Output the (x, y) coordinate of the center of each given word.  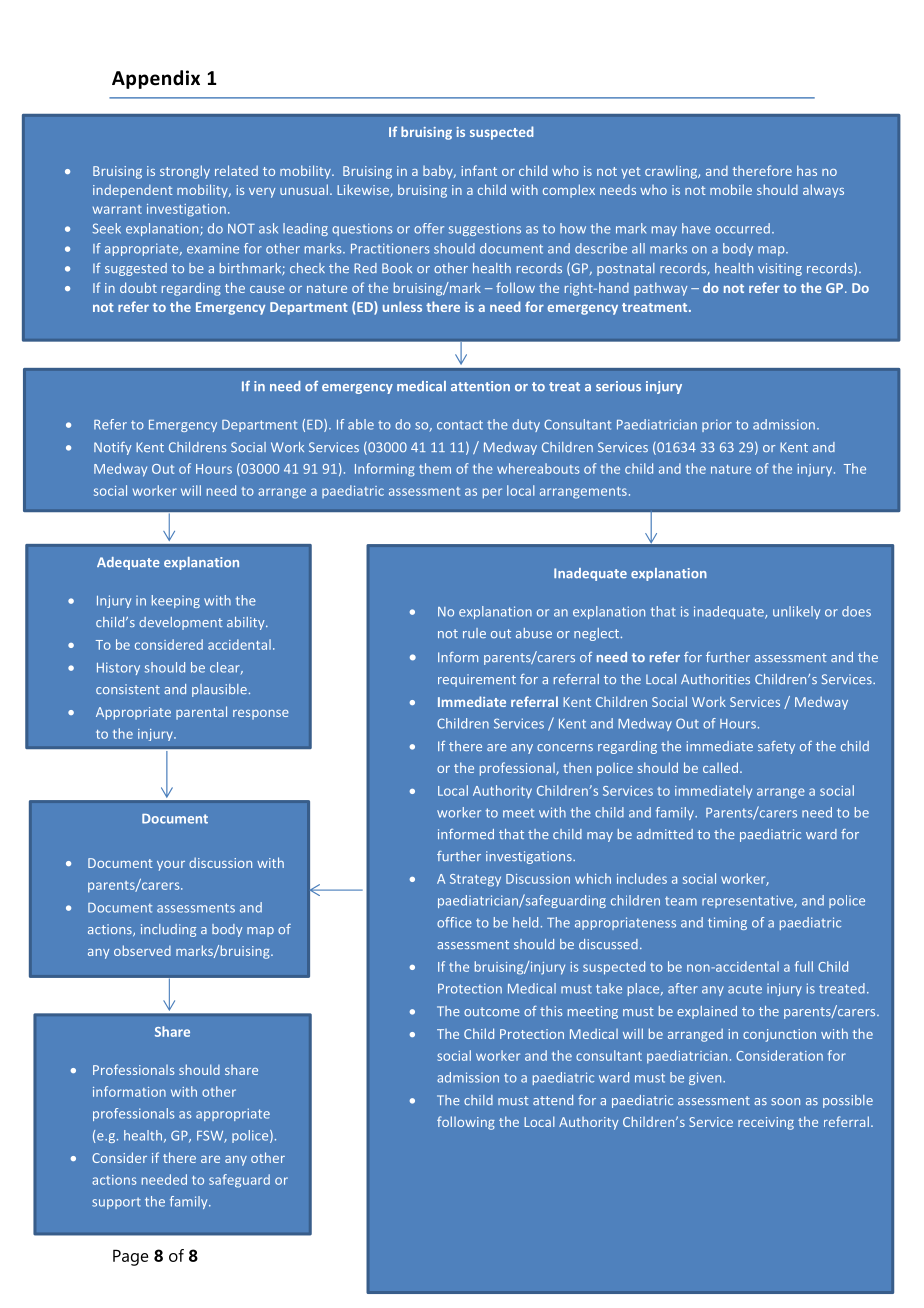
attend (553, 1100)
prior (717, 425)
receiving (766, 1123)
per (492, 493)
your (171, 866)
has (807, 170)
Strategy (475, 880)
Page (131, 1257)
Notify (113, 448)
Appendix (156, 79)
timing (727, 923)
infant (479, 170)
